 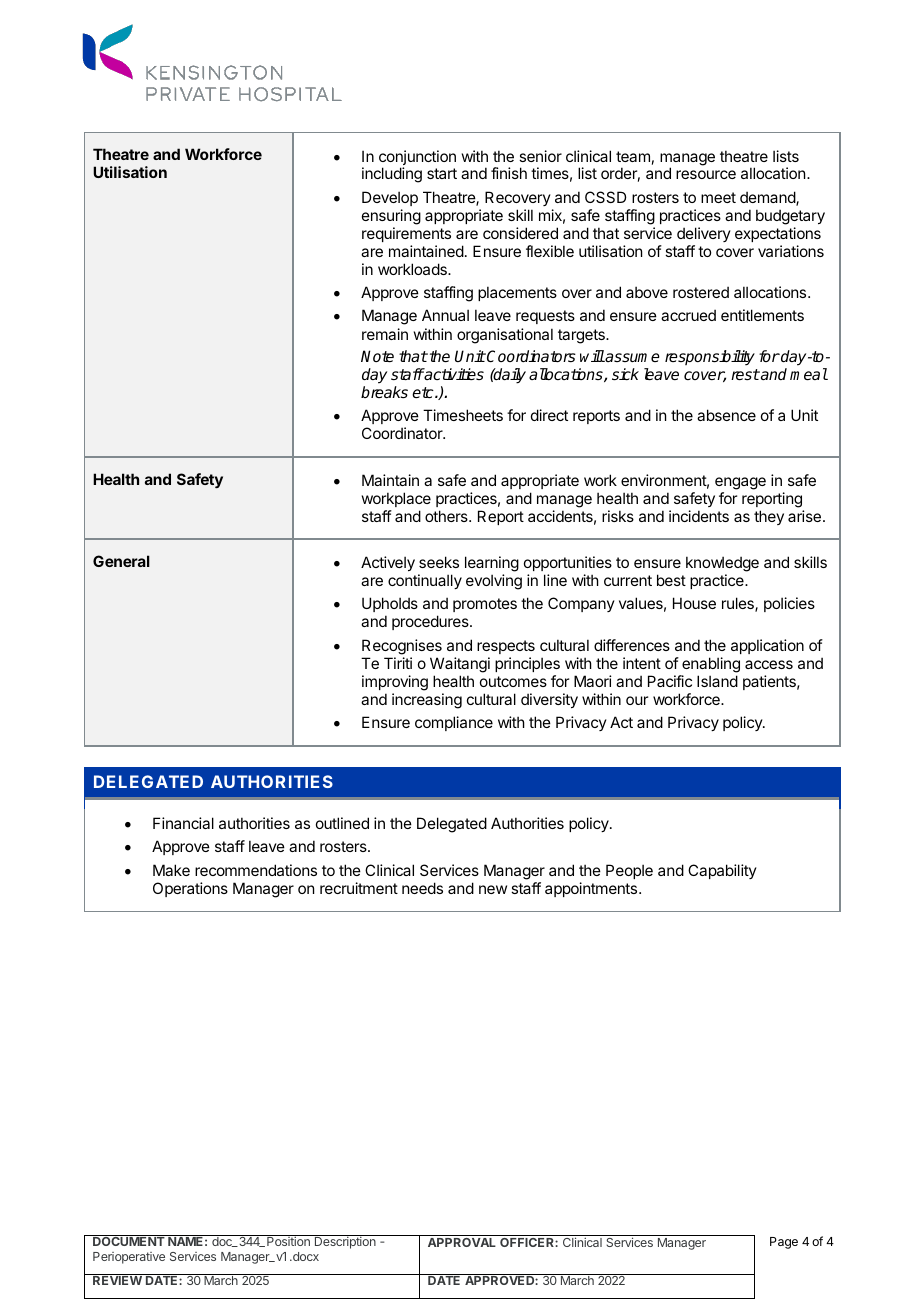 What do you see at coordinates (190, 889) in the screenshot?
I see `Operations` at bounding box center [190, 889].
